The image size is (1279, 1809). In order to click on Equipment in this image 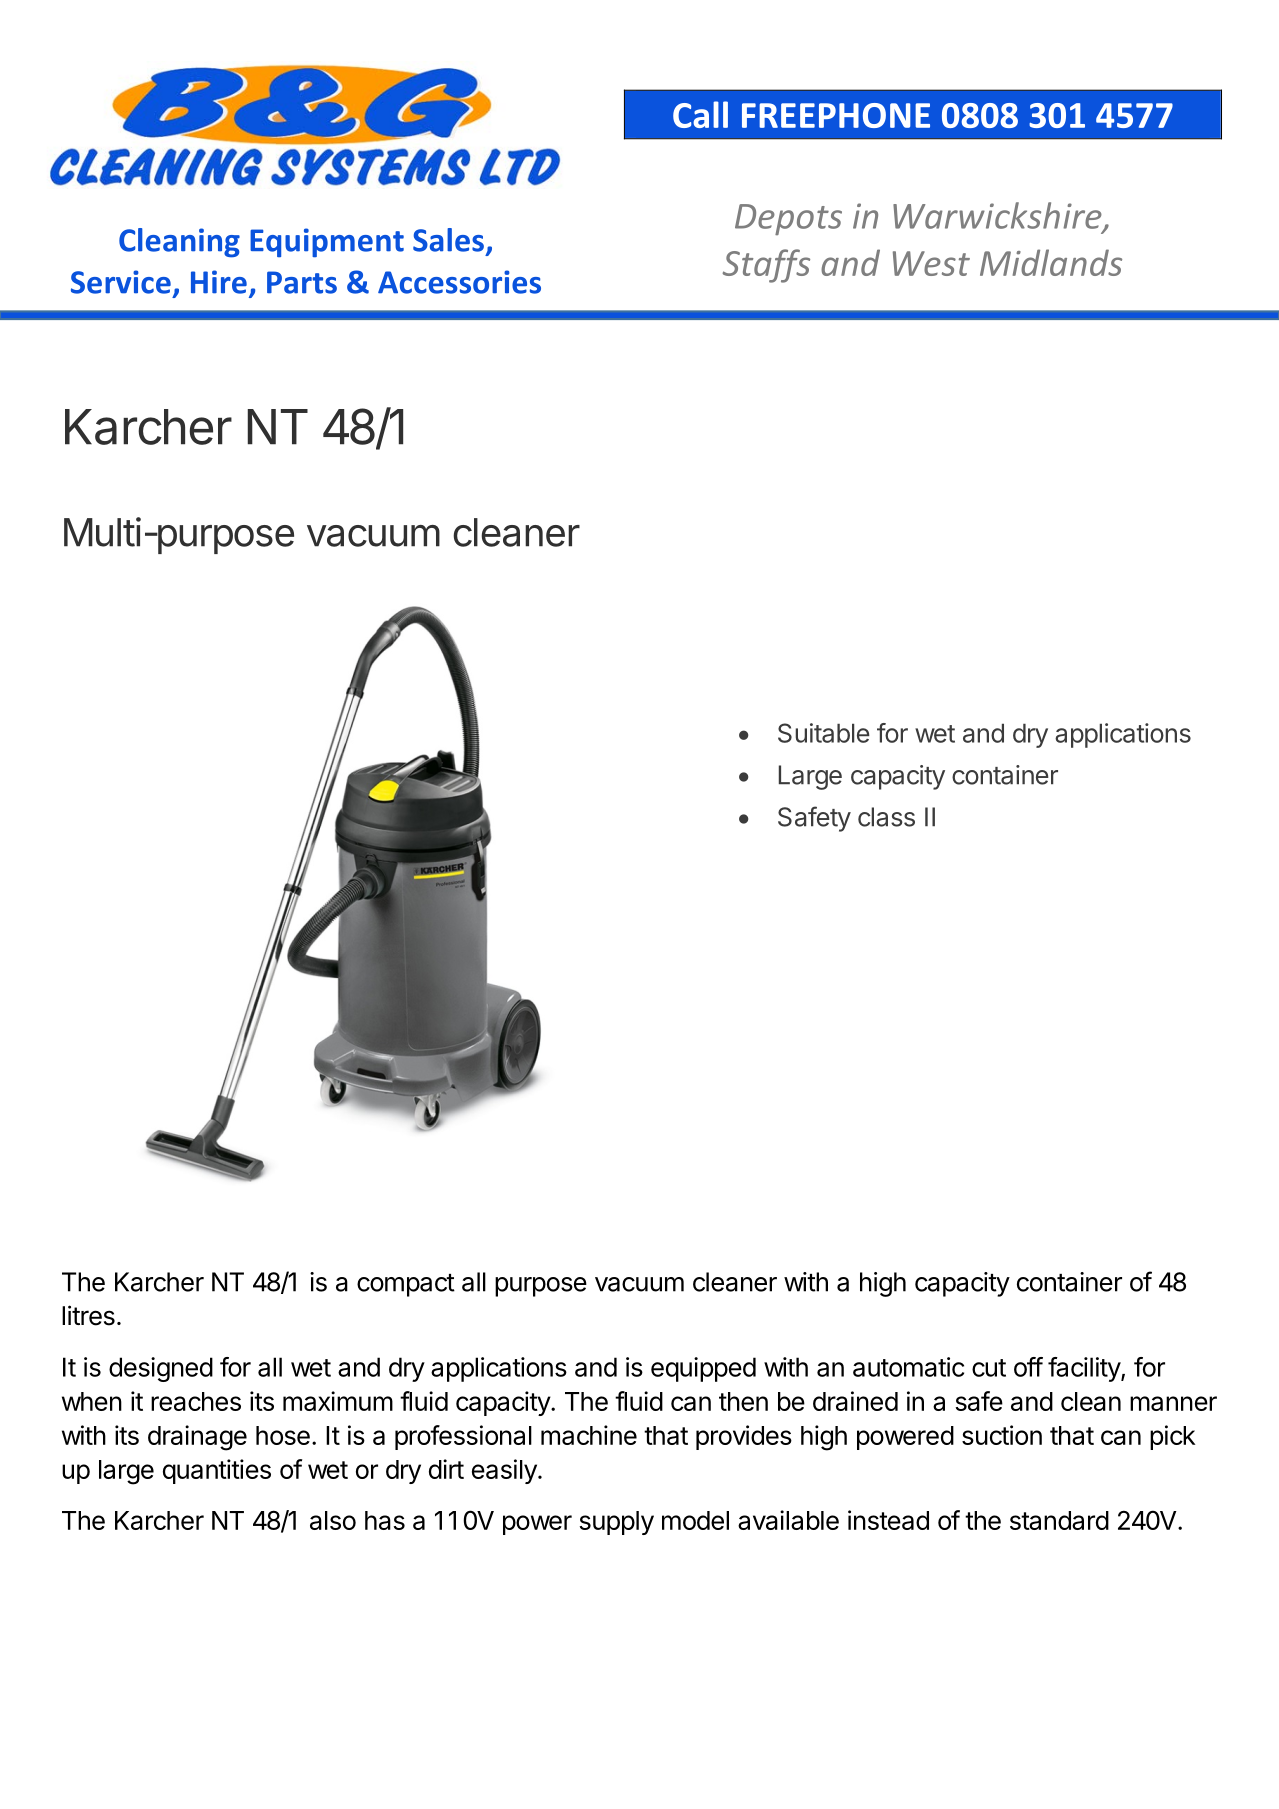, I will do `click(327, 242)`.
